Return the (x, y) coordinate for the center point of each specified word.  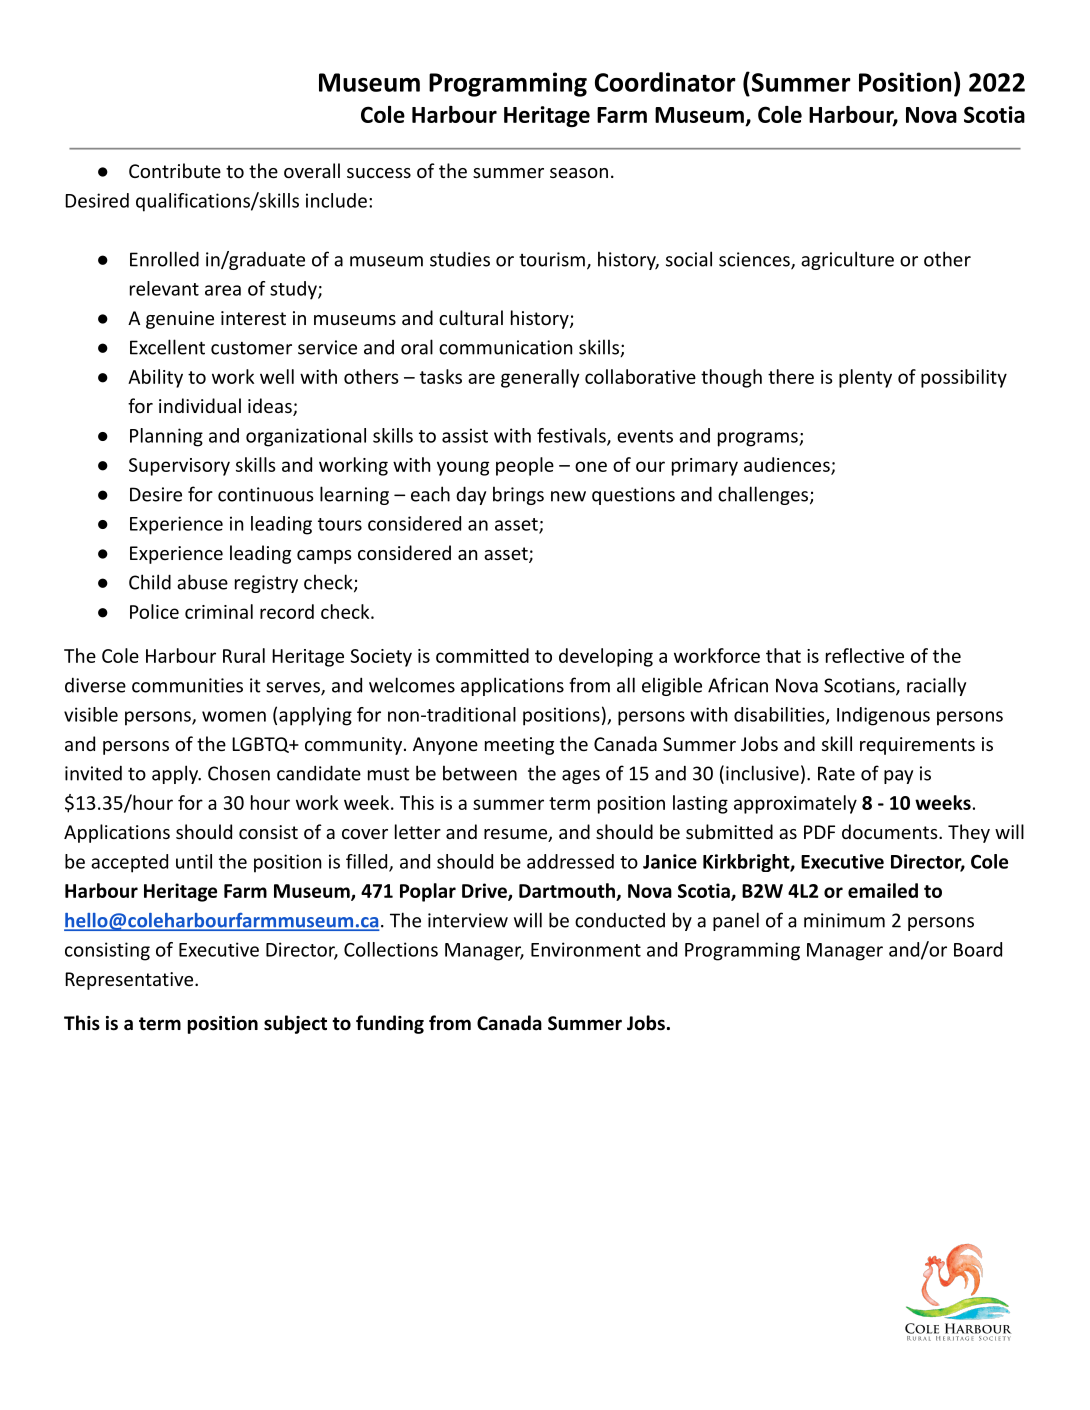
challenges (764, 495)
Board (978, 949)
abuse (202, 582)
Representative (130, 981)
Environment (586, 949)
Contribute (175, 170)
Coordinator (665, 82)
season (579, 173)
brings (518, 495)
